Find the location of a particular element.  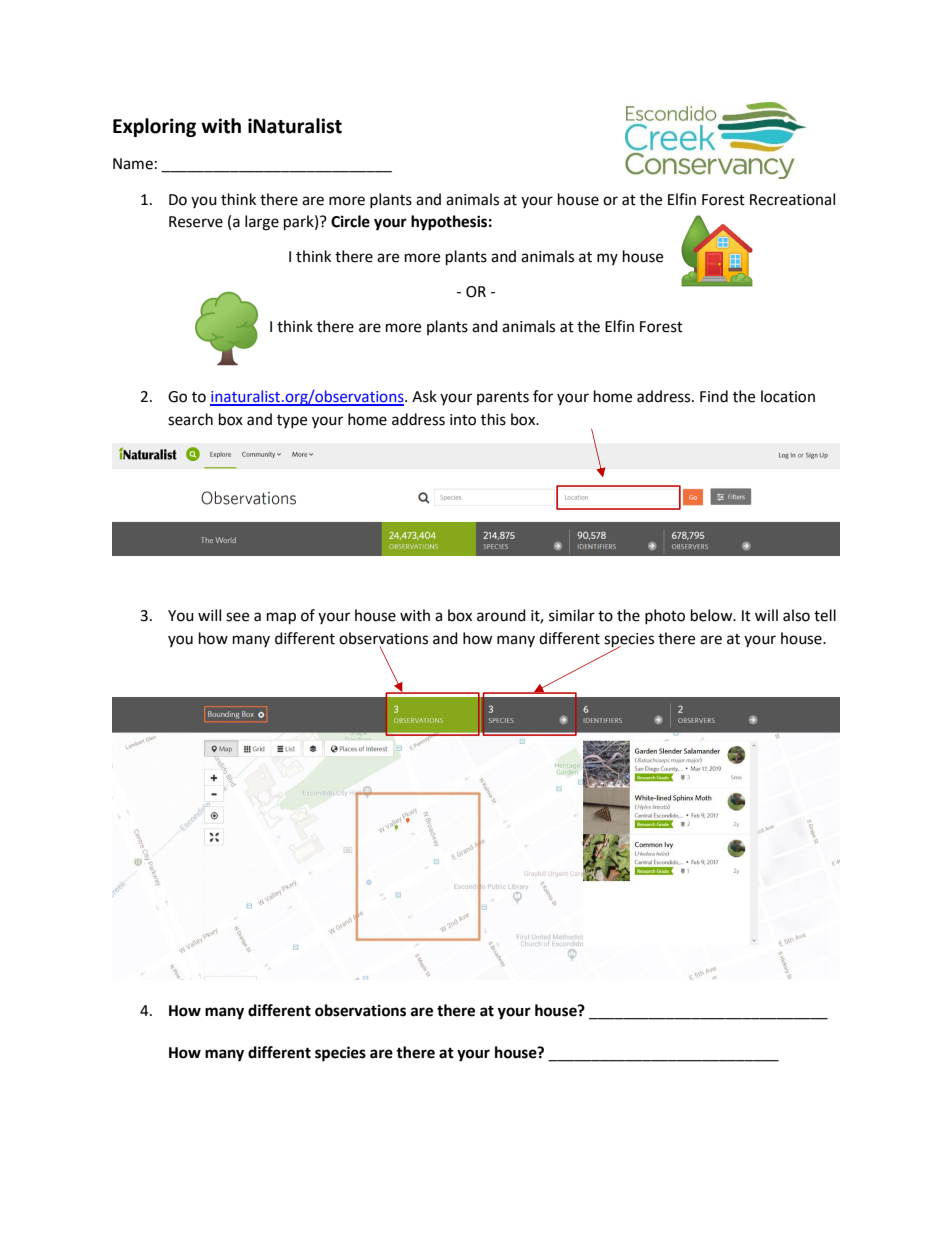

Reserve is located at coordinates (196, 222).
